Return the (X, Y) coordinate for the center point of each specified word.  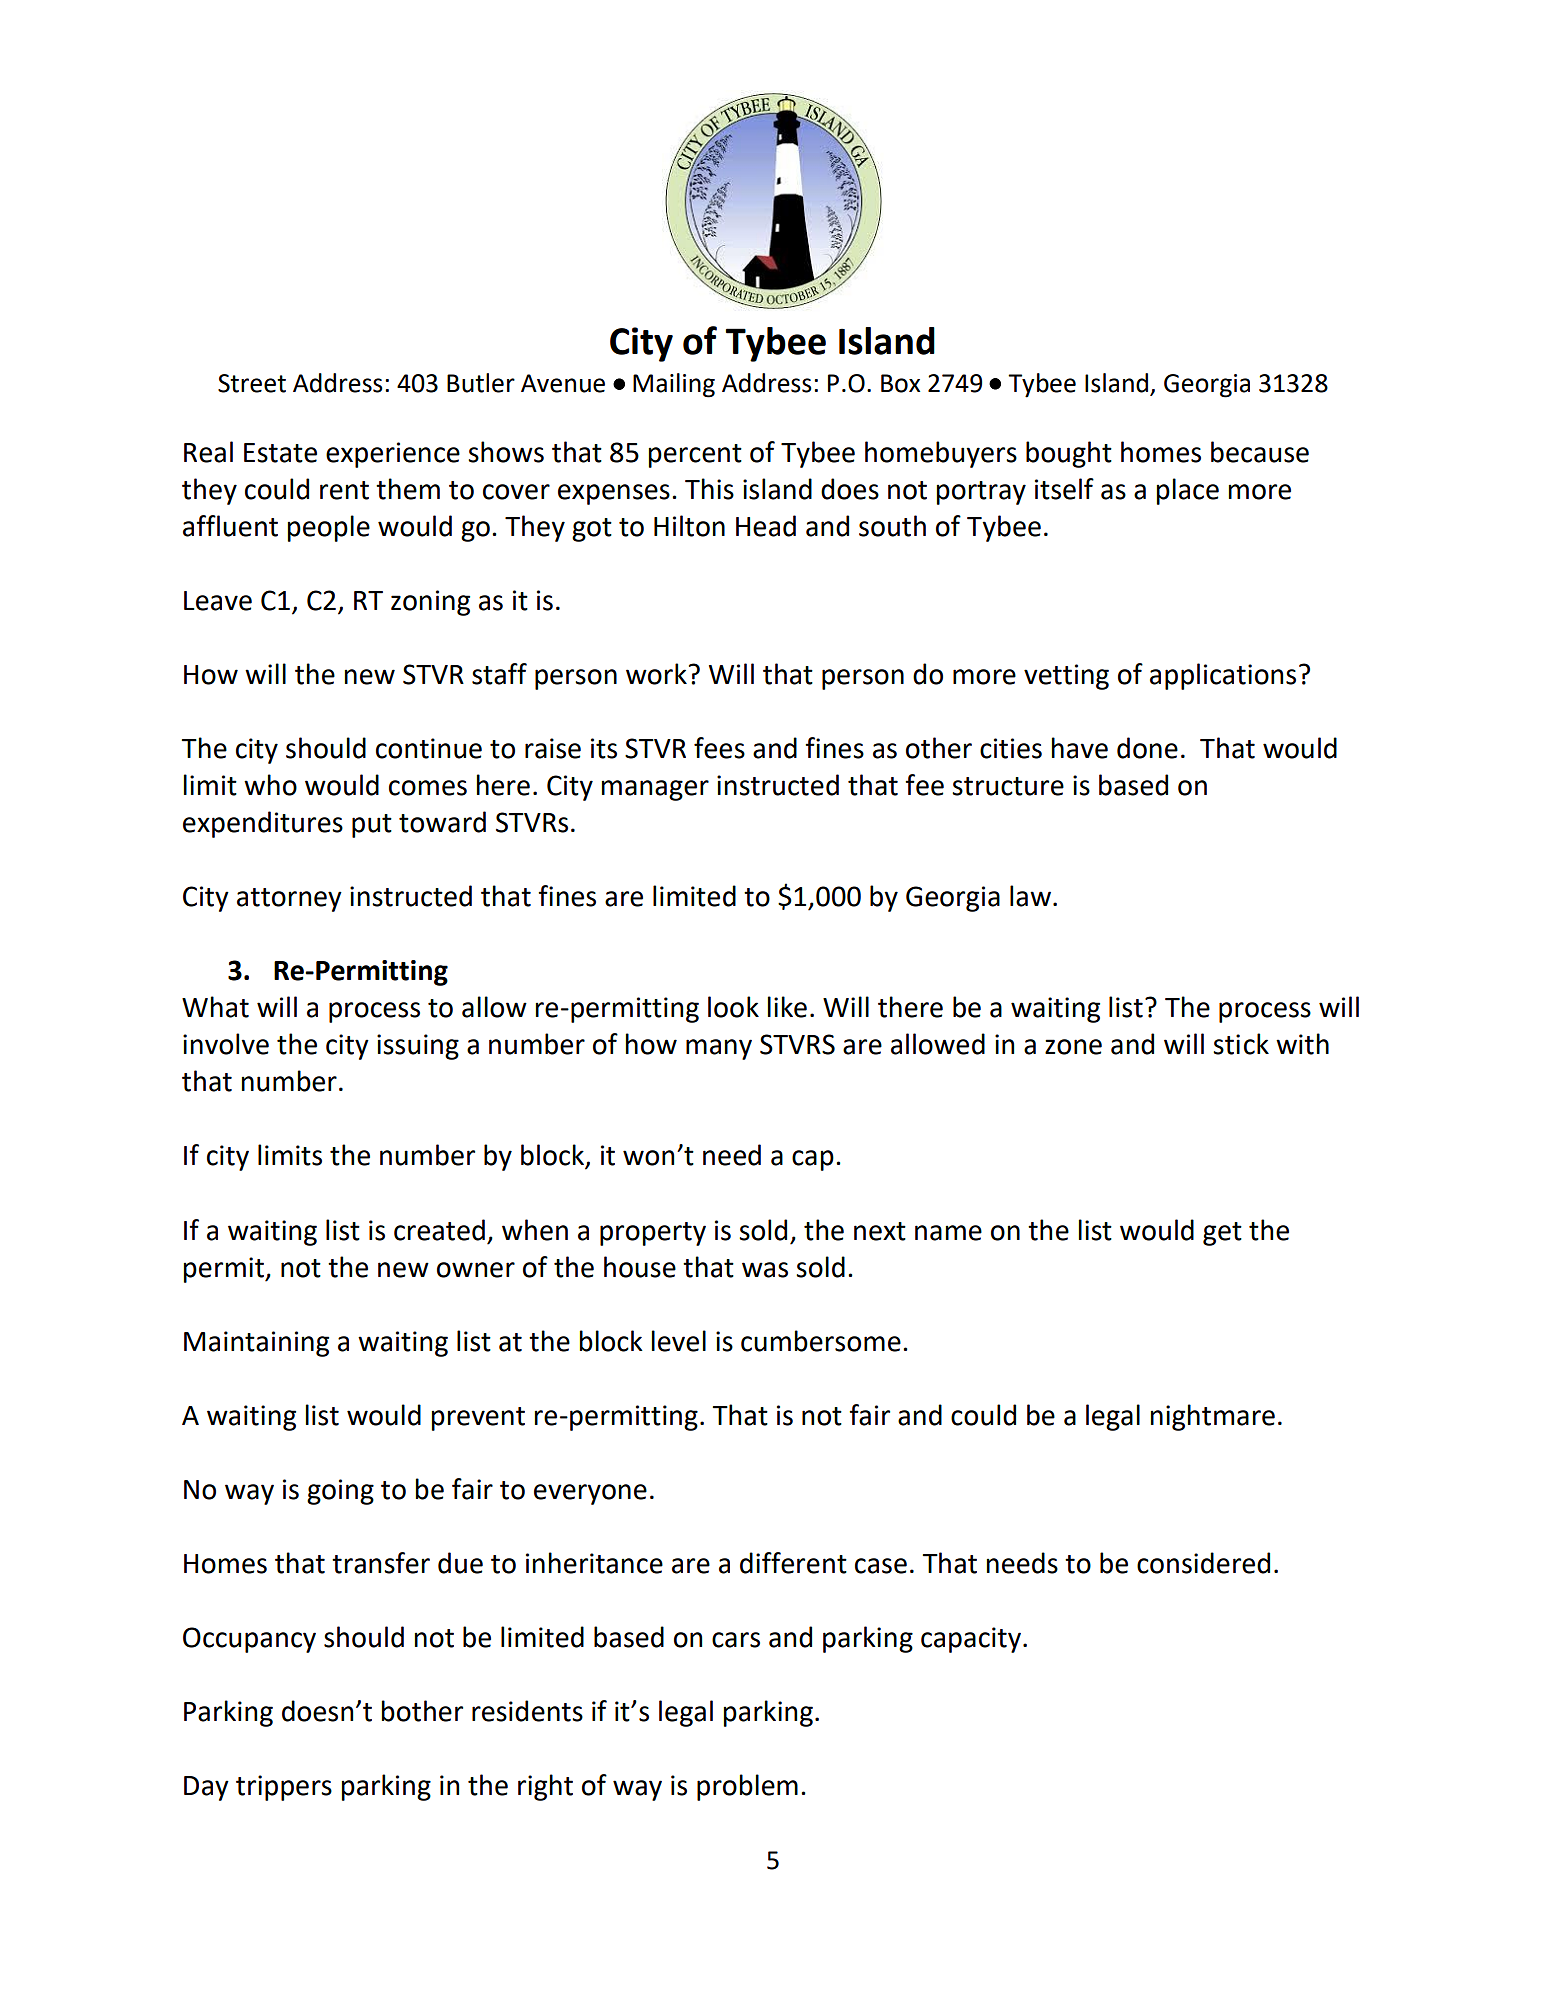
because (1260, 452)
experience (393, 455)
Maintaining (256, 1344)
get (1222, 1234)
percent (695, 456)
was (765, 1270)
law (1030, 896)
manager (655, 790)
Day (206, 1788)
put (372, 826)
